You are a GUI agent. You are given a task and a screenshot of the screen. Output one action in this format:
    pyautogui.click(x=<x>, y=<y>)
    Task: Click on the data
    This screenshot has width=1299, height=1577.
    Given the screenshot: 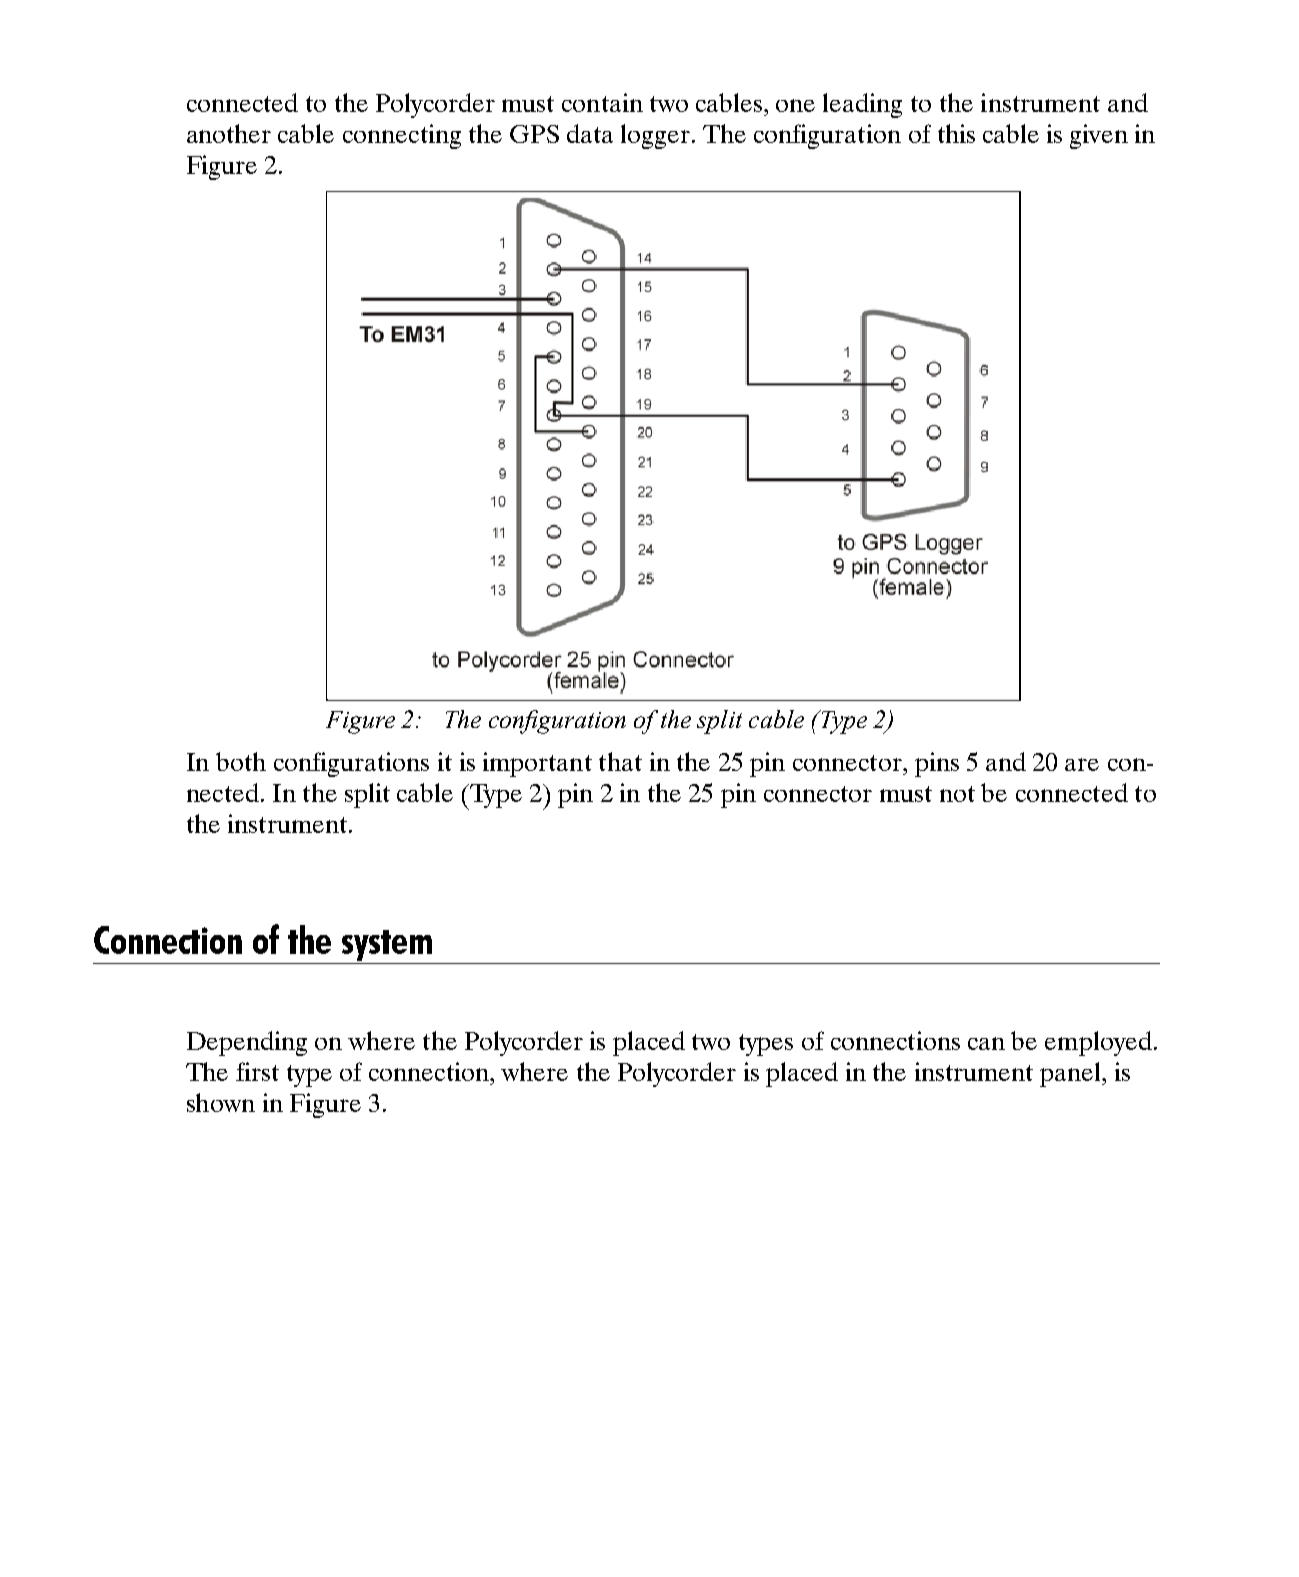 What is the action you would take?
    pyautogui.click(x=590, y=133)
